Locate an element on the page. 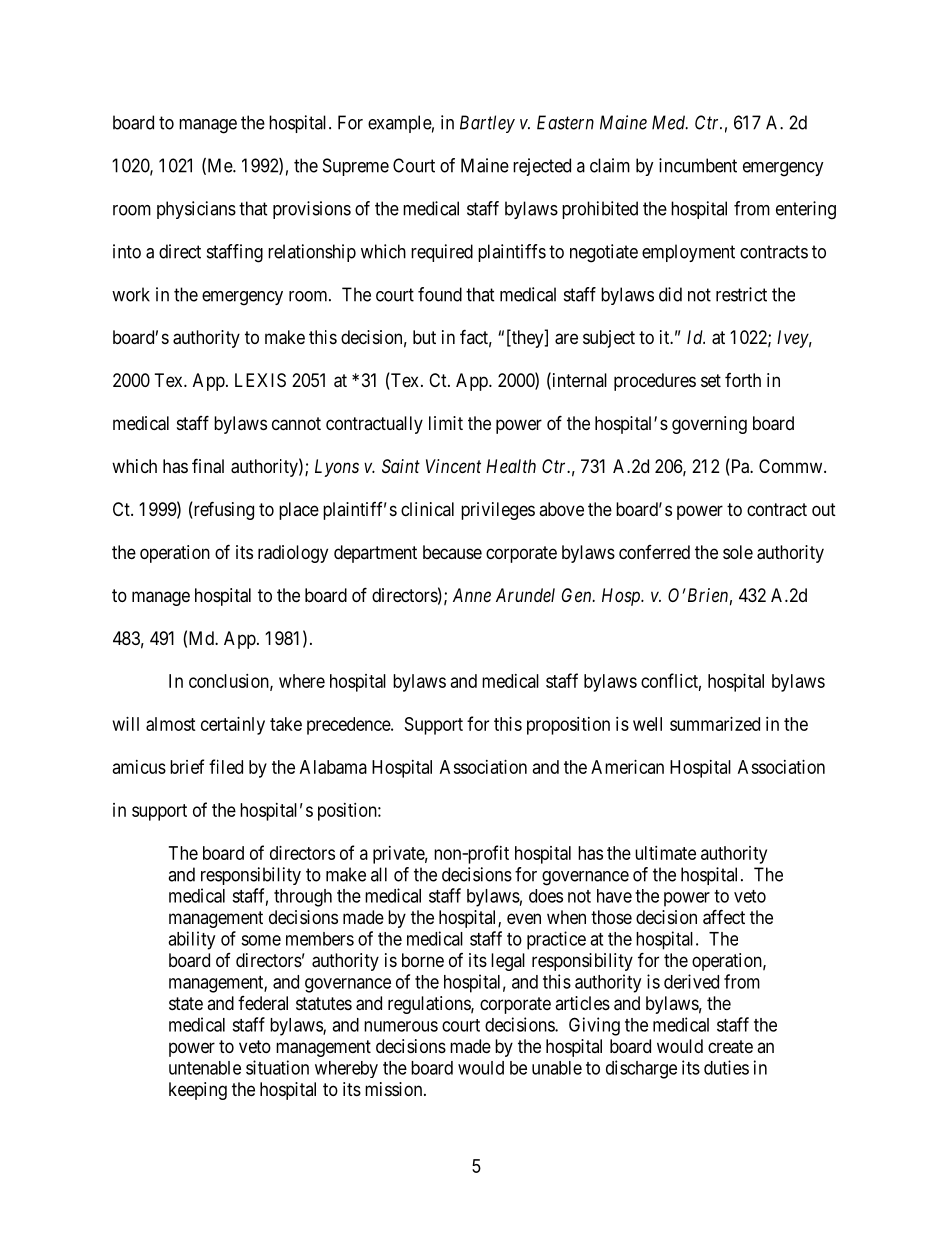 This image has width=952, height=1233. ultimate is located at coordinates (665, 853).
